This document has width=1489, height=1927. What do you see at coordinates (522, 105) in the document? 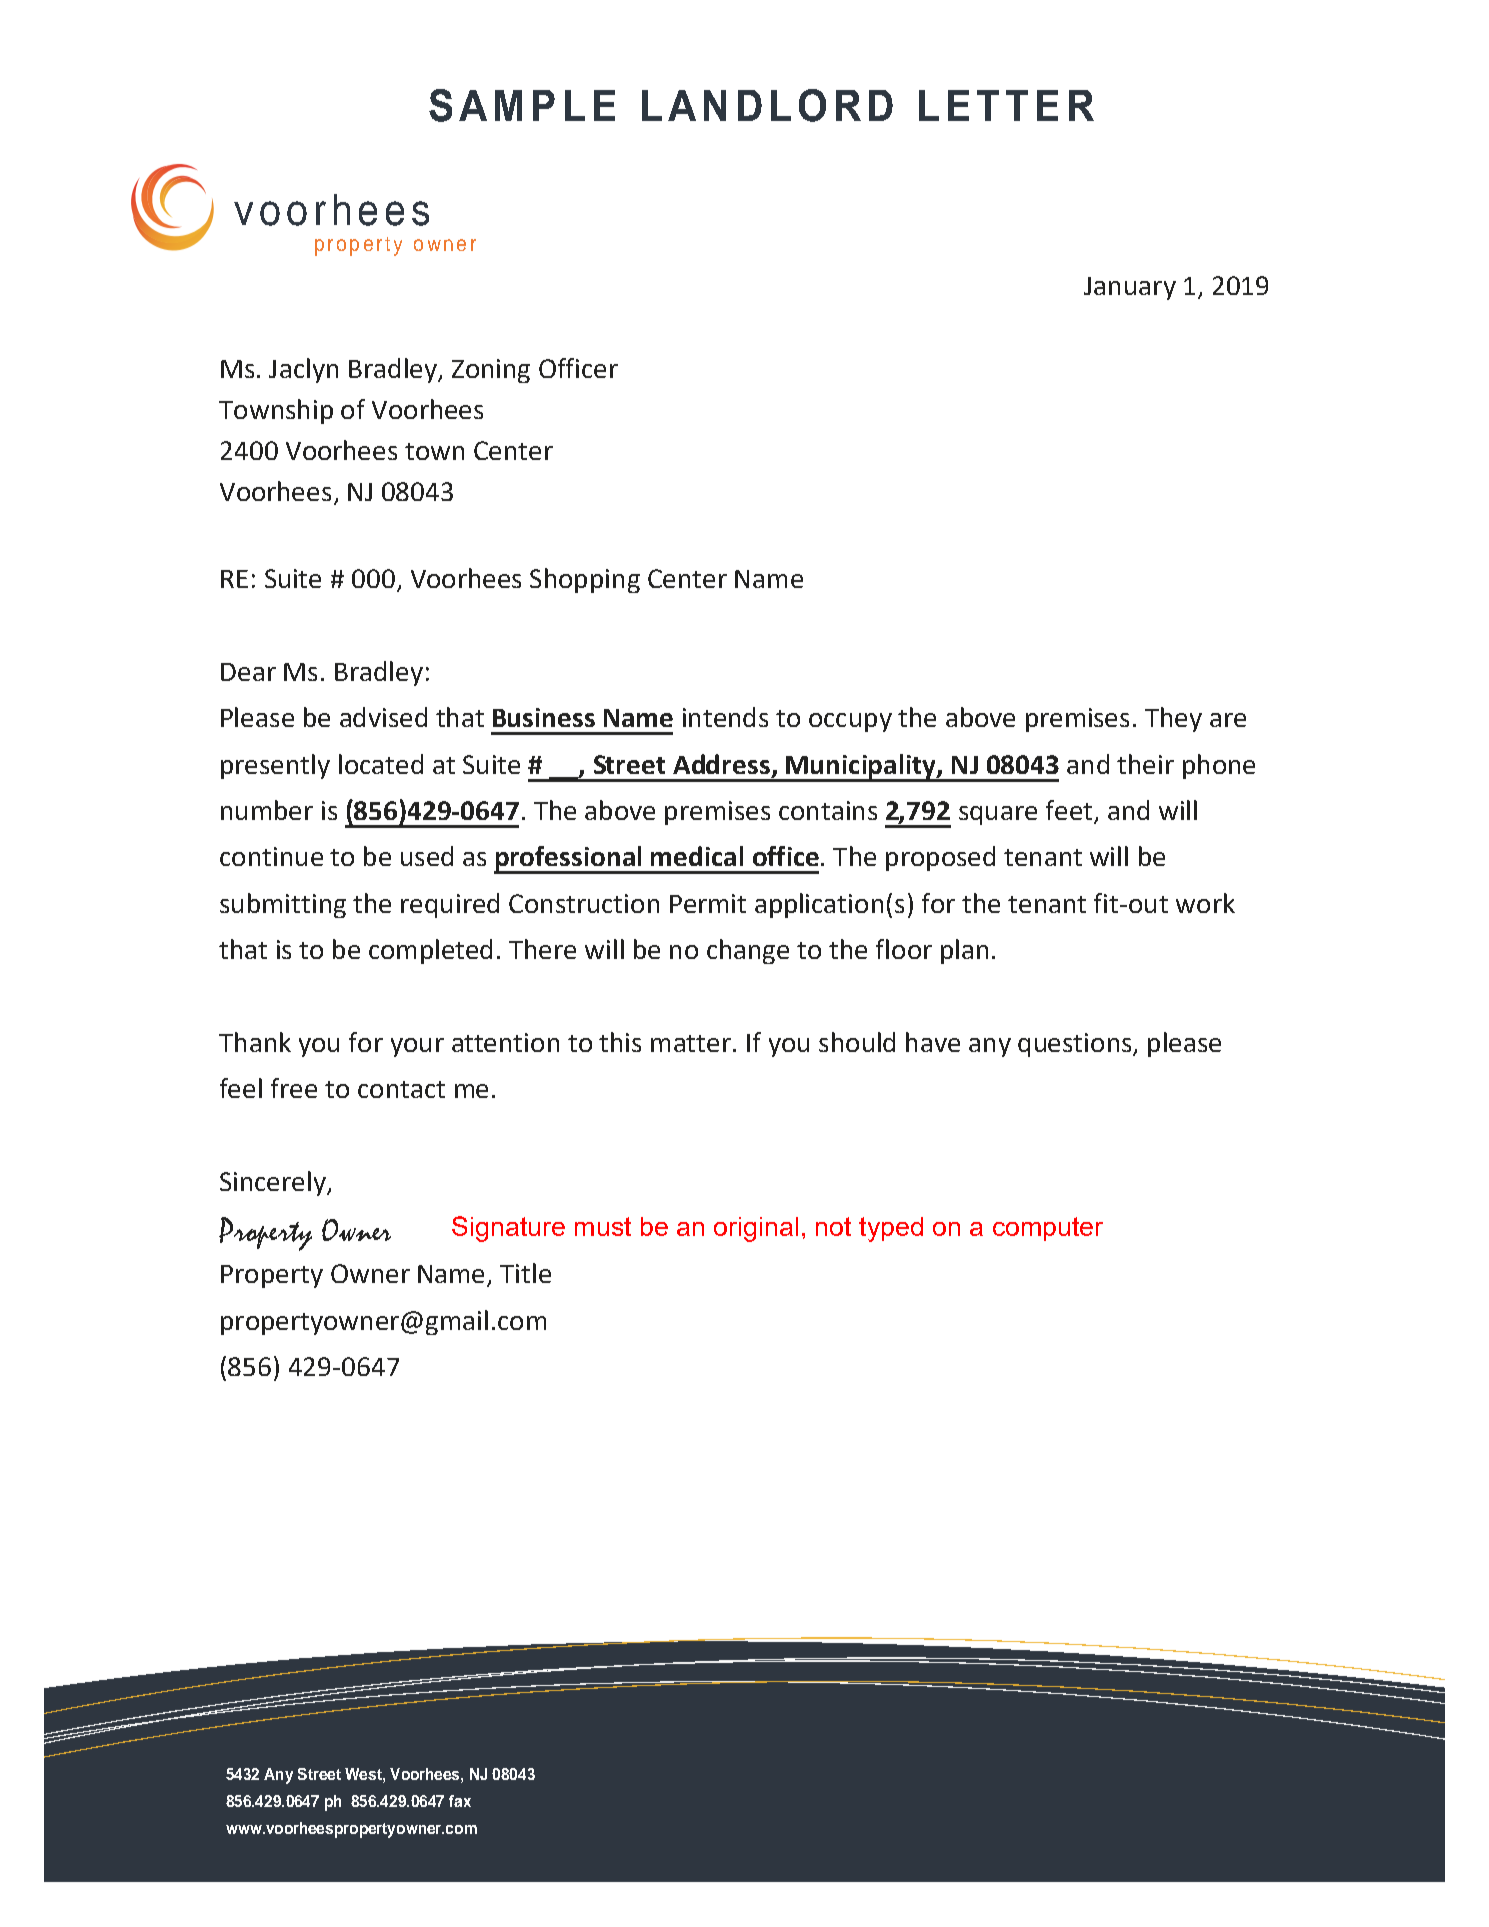
I see `SAMPLE` at bounding box center [522, 105].
